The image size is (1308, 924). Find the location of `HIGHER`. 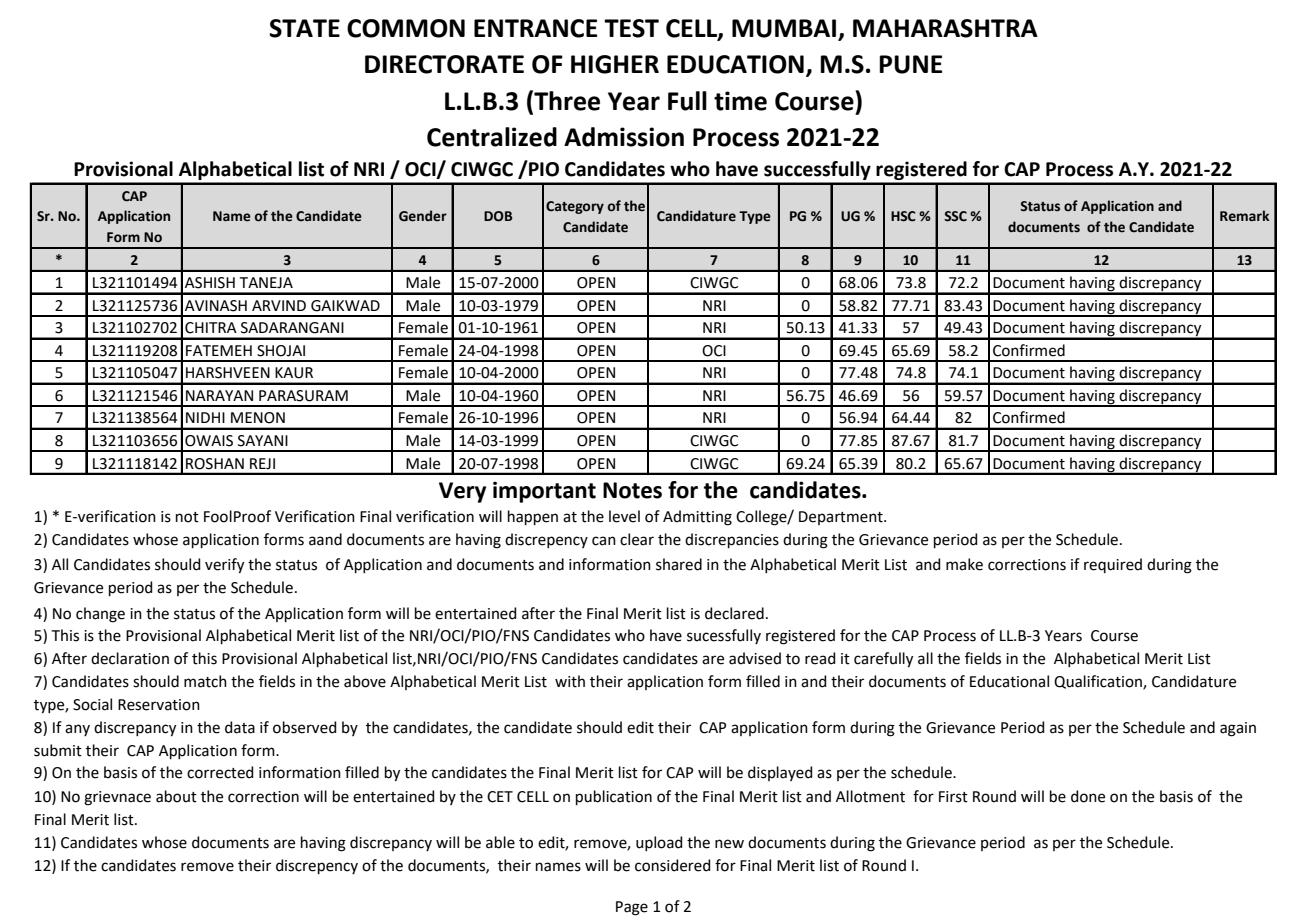

HIGHER is located at coordinates (615, 64).
